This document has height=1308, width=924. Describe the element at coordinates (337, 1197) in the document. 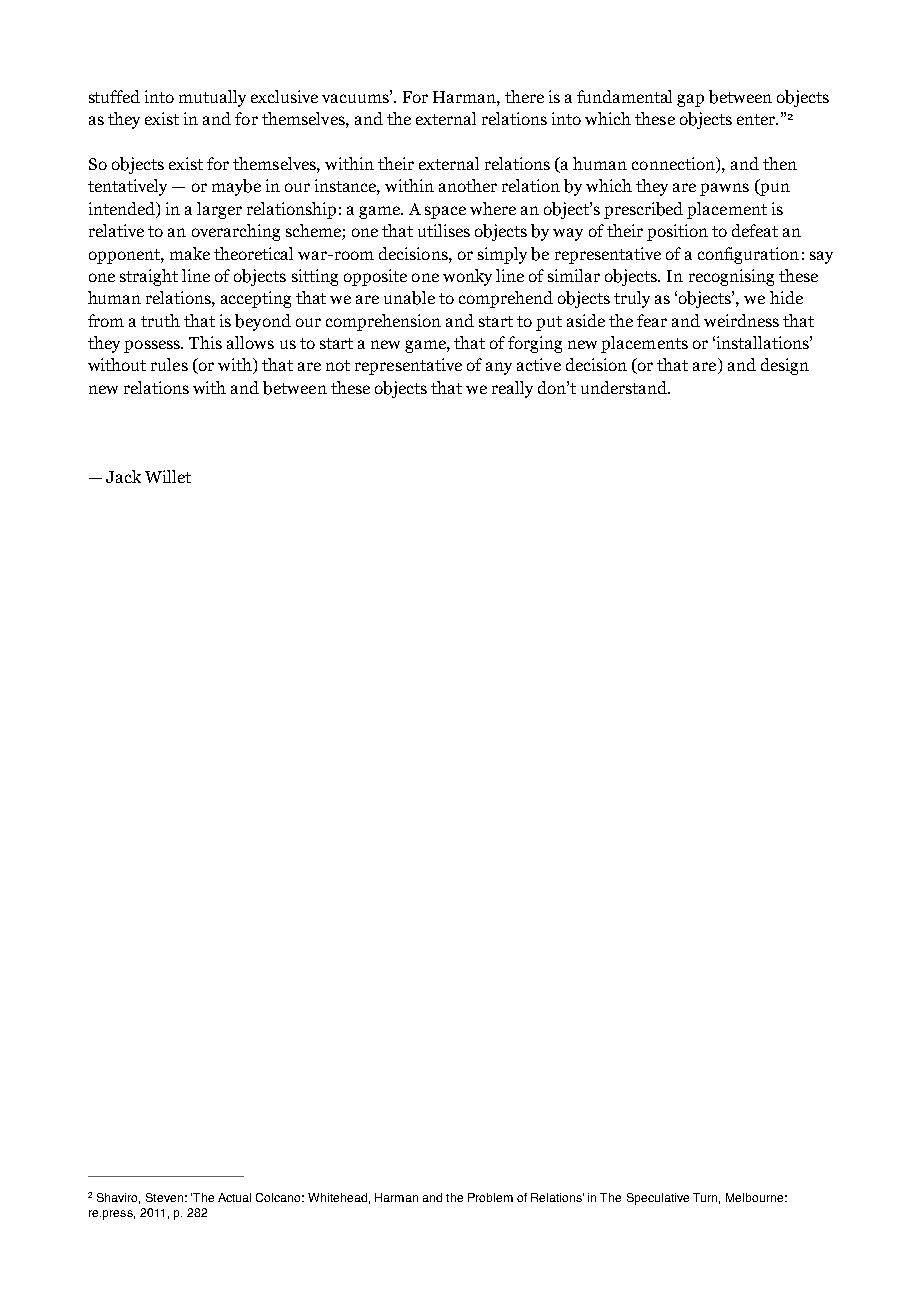

I see `Whitehead` at that location.
